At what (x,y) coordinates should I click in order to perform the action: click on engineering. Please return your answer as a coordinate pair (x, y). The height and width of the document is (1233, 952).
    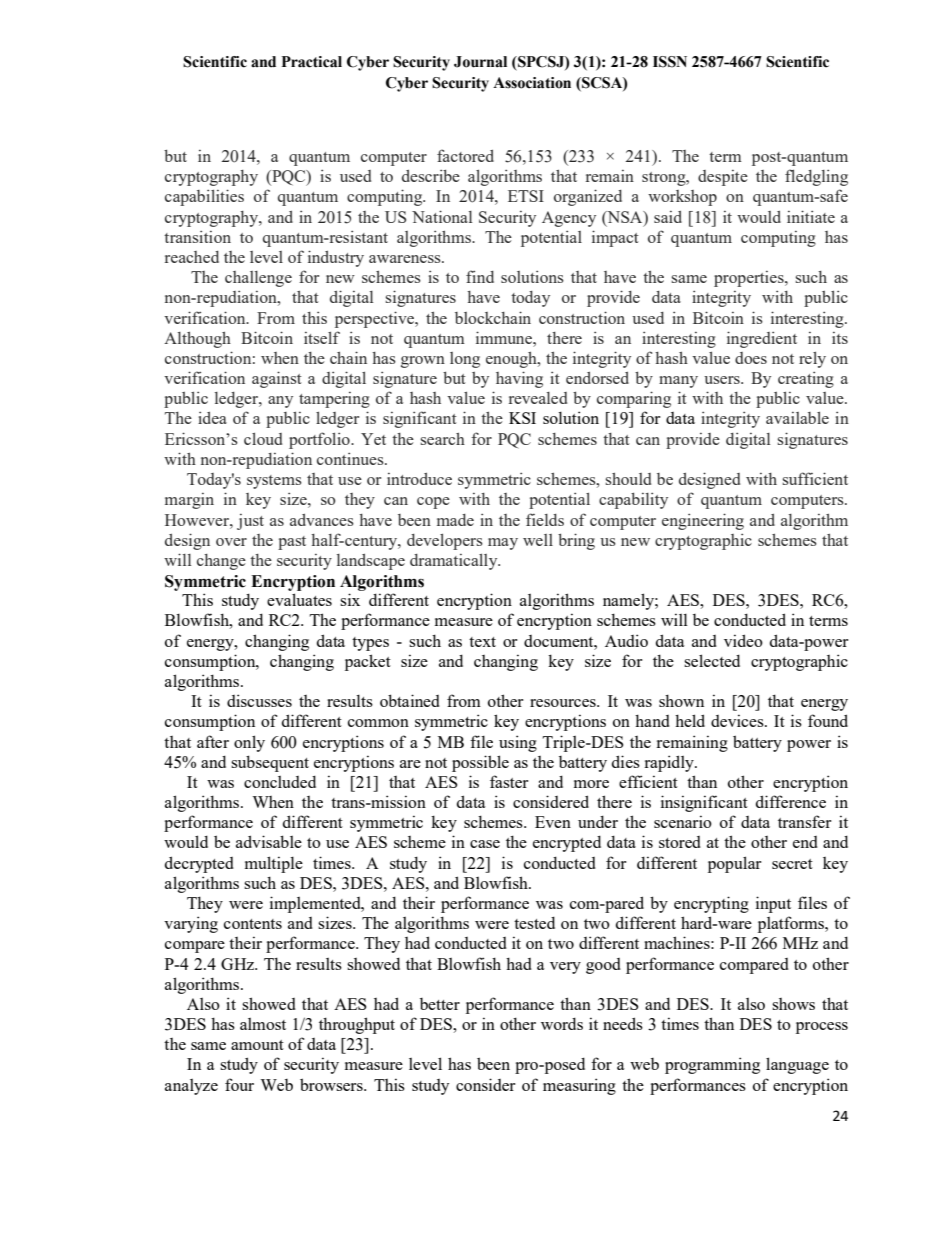
    Looking at the image, I should click on (703, 521).
